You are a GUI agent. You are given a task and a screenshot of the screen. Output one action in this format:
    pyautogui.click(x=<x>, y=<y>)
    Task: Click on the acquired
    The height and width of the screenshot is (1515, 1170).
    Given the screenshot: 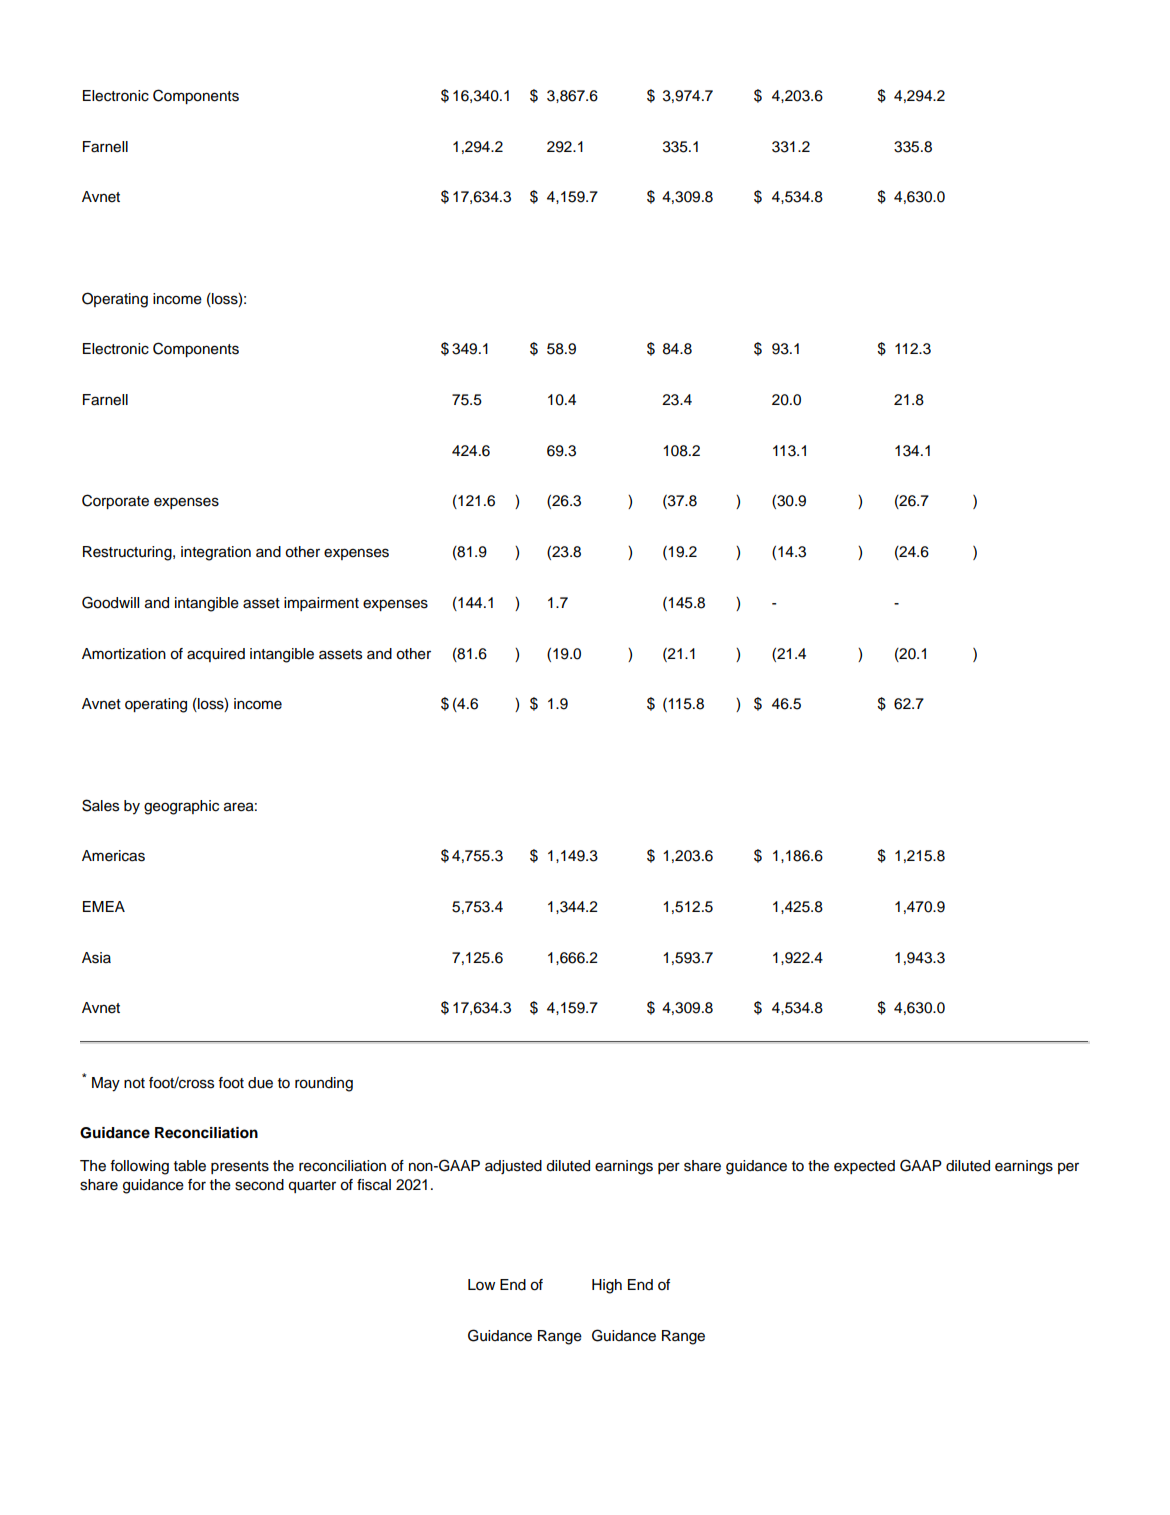 What is the action you would take?
    pyautogui.click(x=216, y=655)
